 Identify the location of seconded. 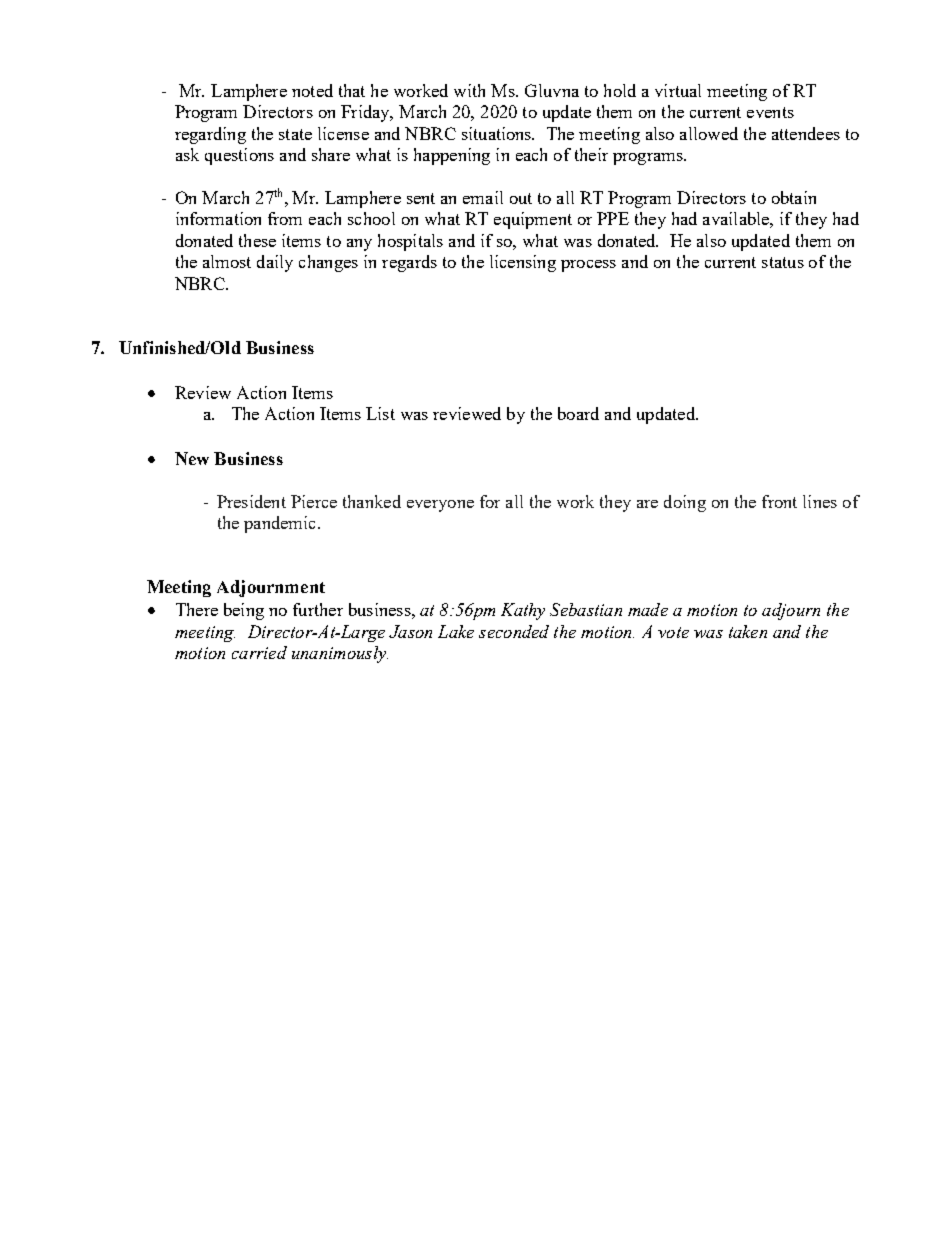
(514, 631).
